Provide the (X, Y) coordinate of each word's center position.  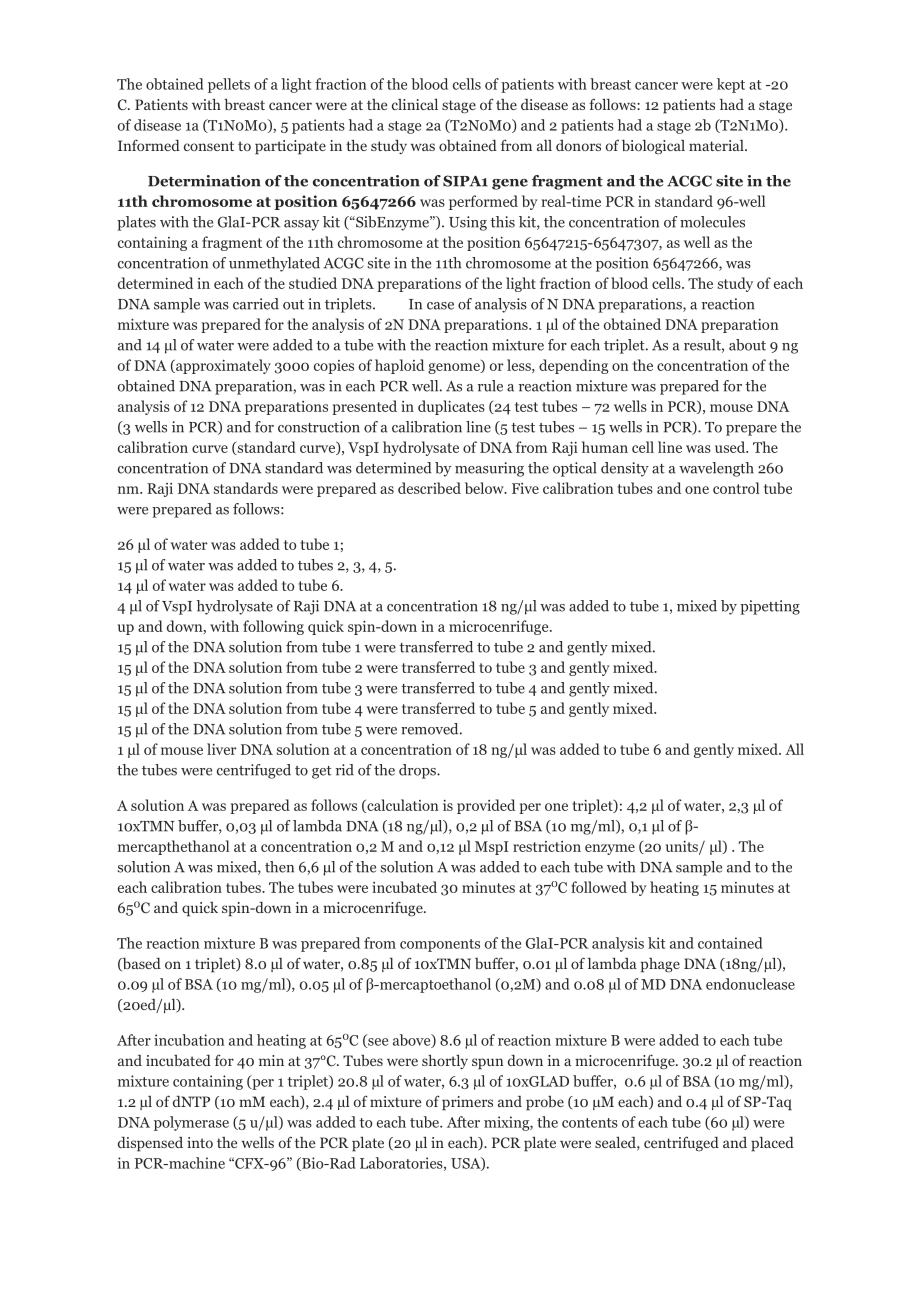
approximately (222, 366)
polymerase (191, 1123)
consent (209, 146)
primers (467, 1103)
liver (221, 749)
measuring (489, 469)
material (717, 145)
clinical (415, 104)
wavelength (716, 469)
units (683, 847)
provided (486, 806)
